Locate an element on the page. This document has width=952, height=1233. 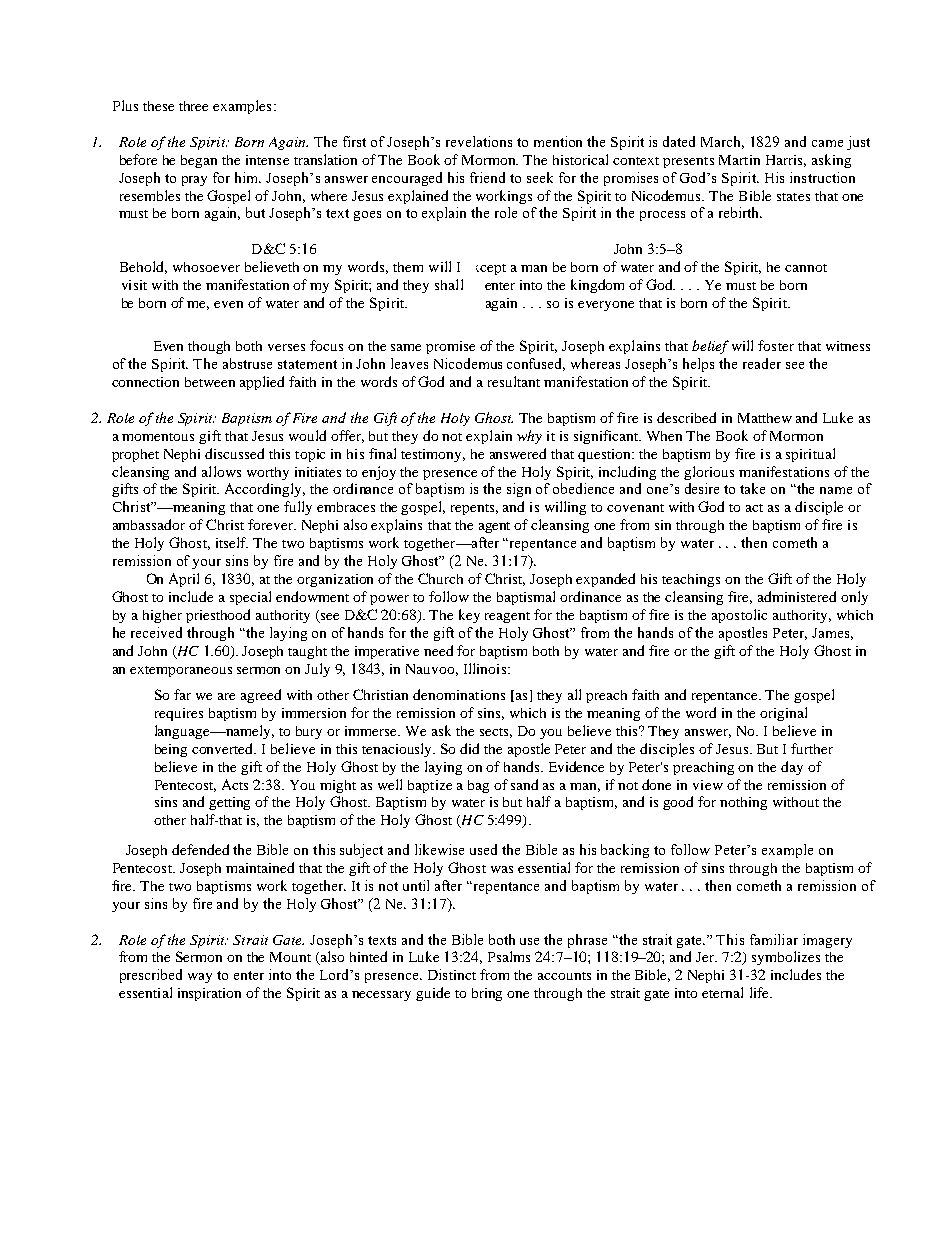
resultant is located at coordinates (514, 381).
